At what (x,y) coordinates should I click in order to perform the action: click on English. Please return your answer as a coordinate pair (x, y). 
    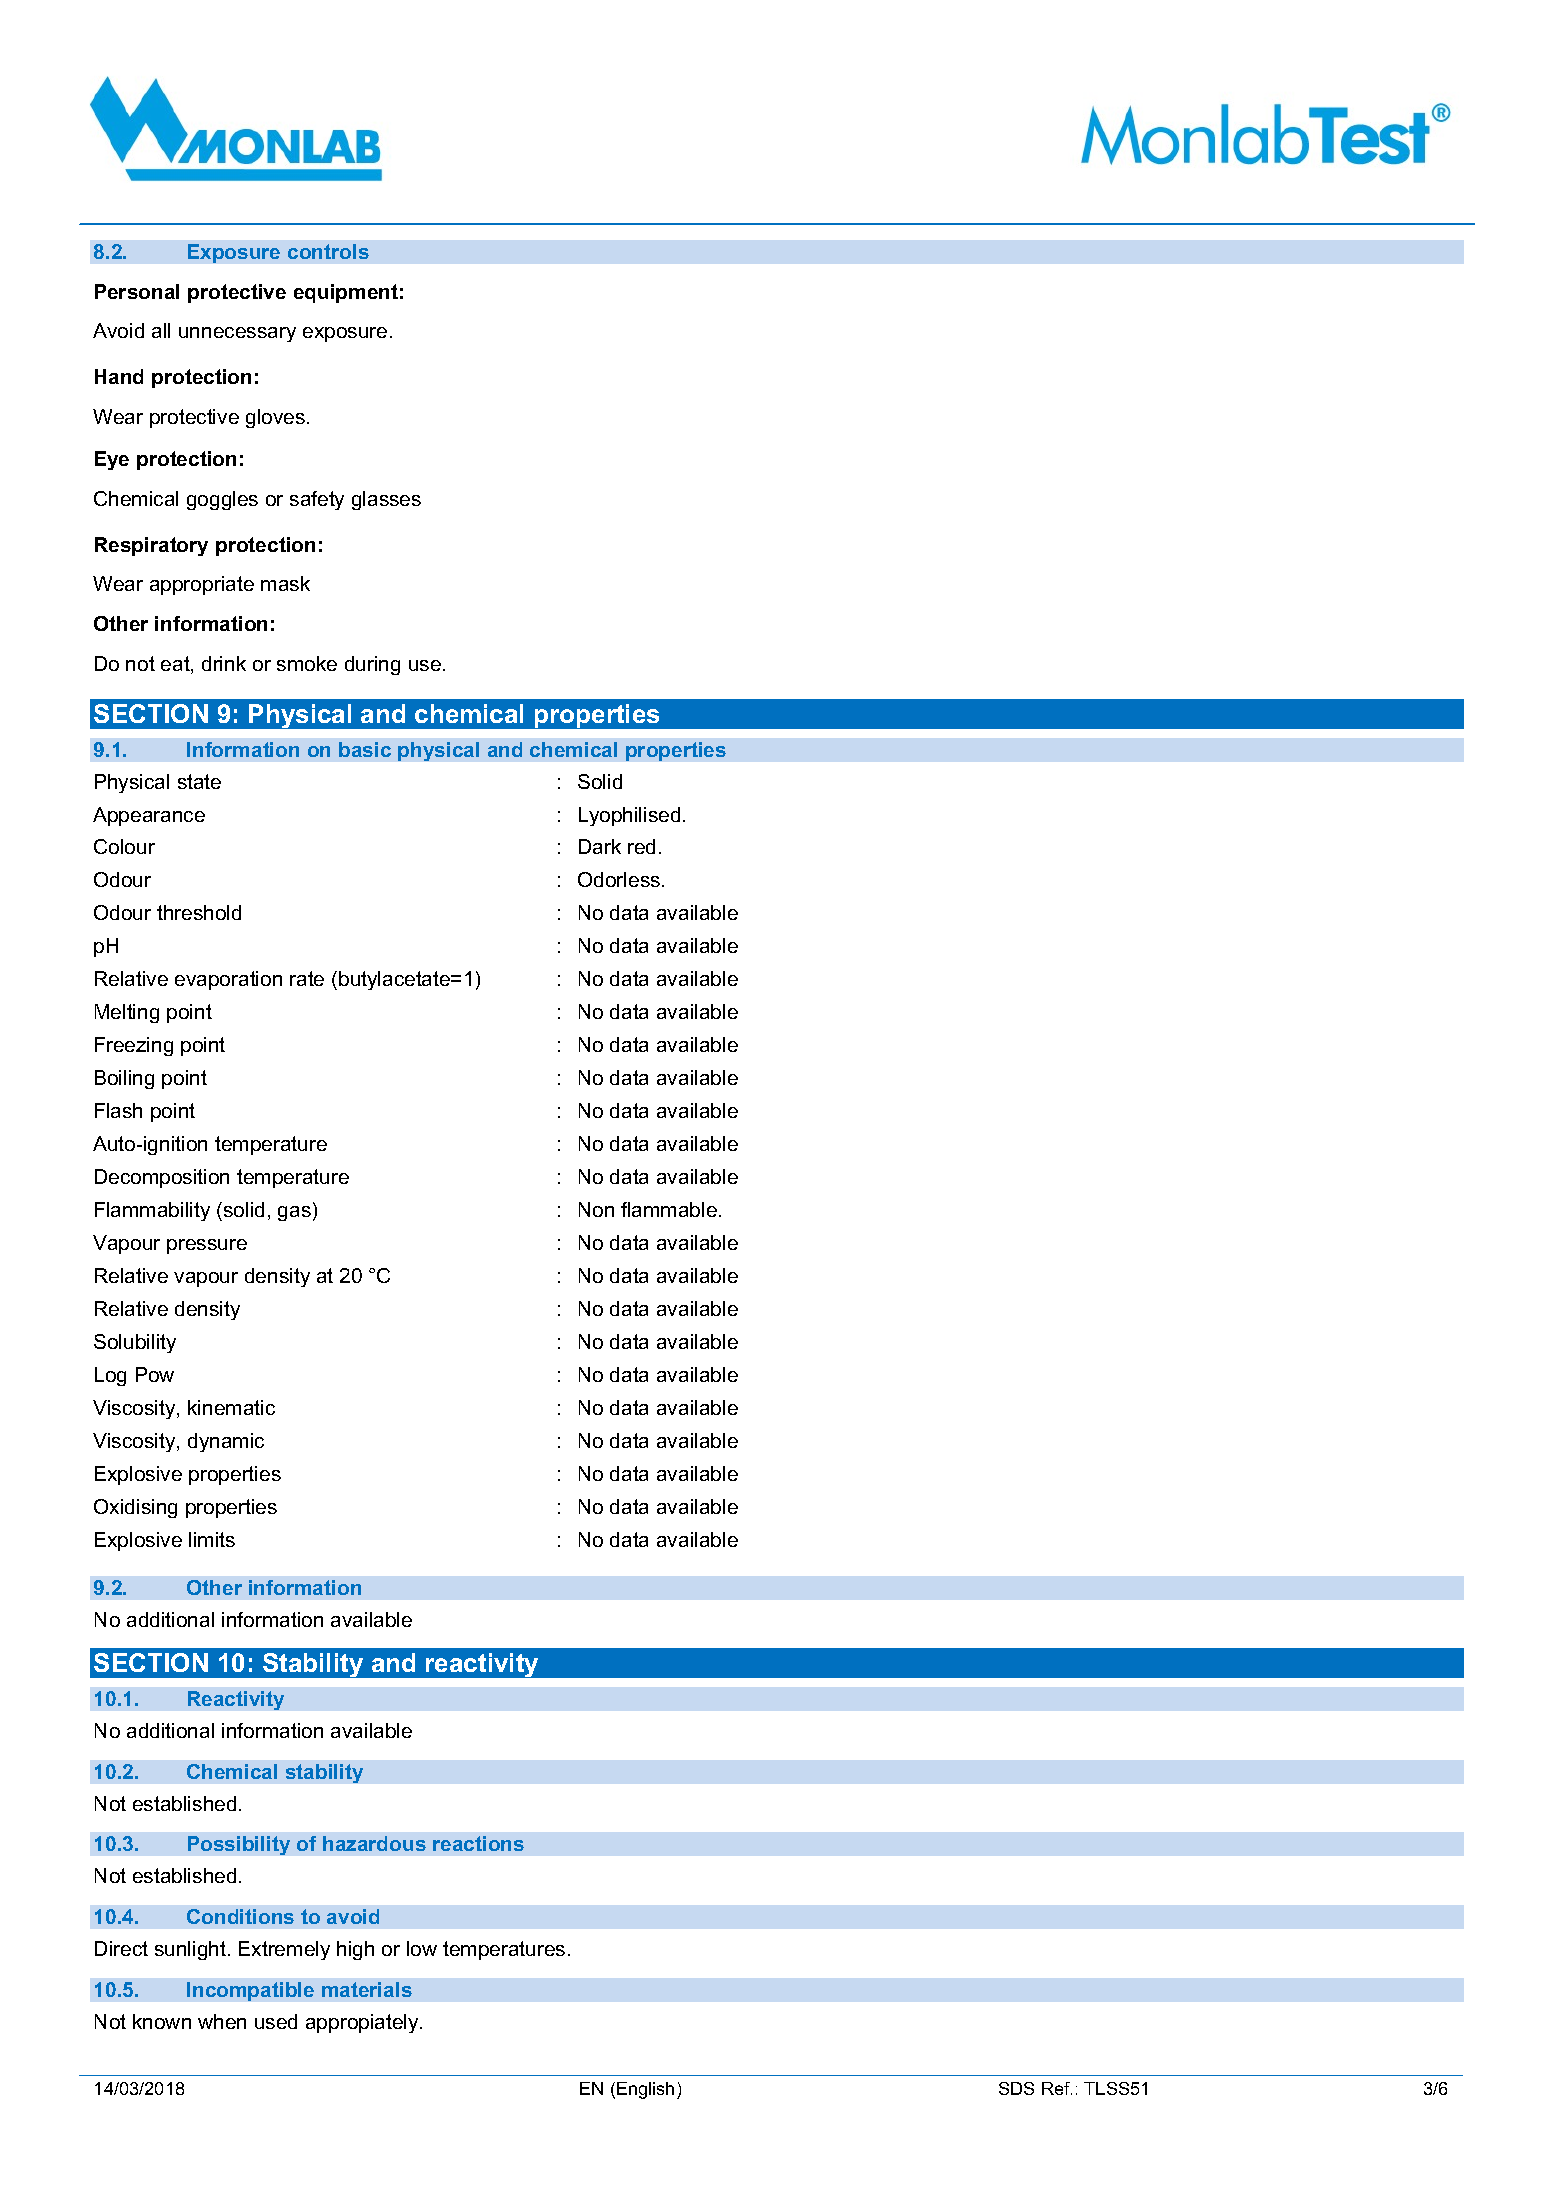
    Looking at the image, I should click on (645, 2090).
